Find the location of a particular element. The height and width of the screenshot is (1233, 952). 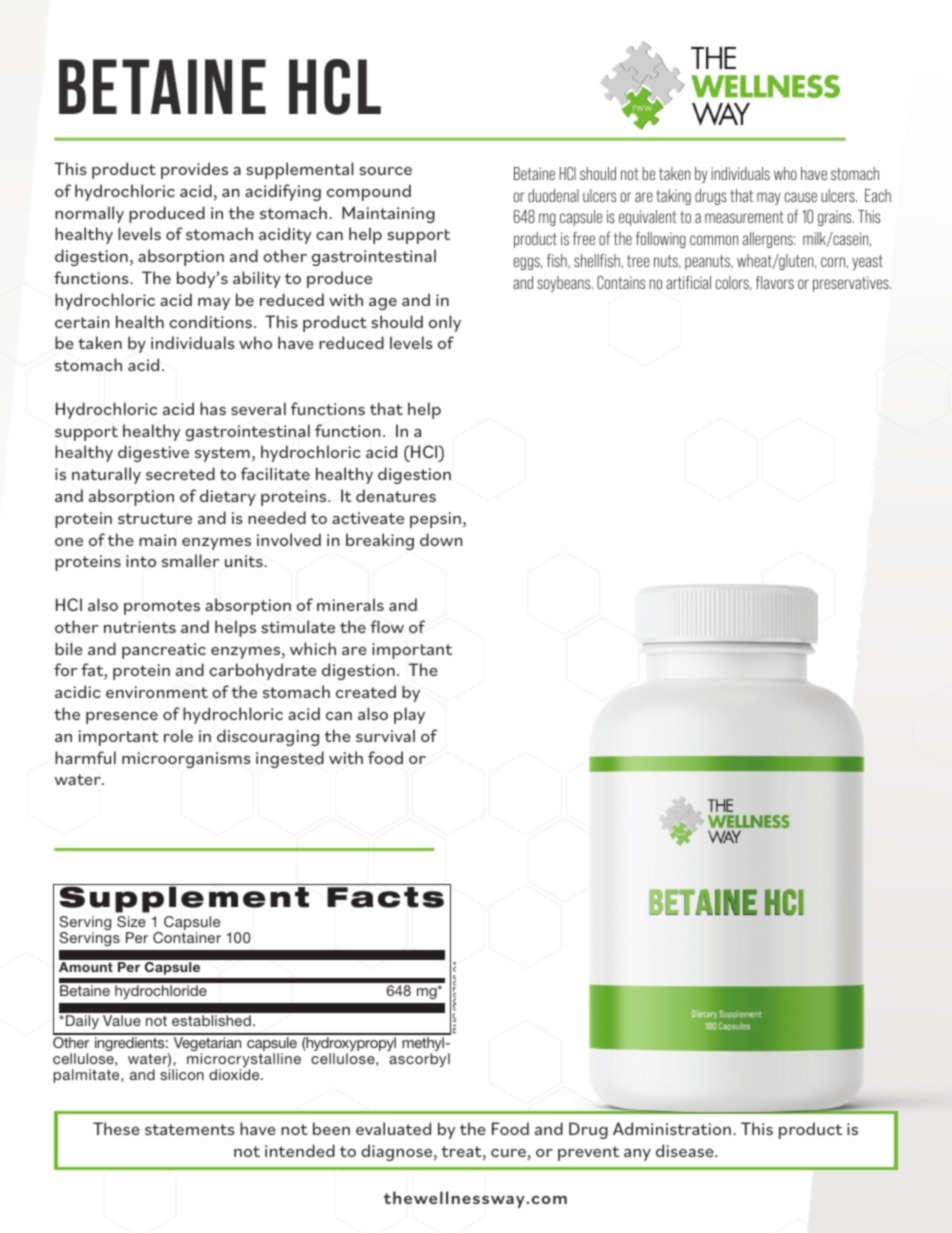

flow is located at coordinates (387, 626).
